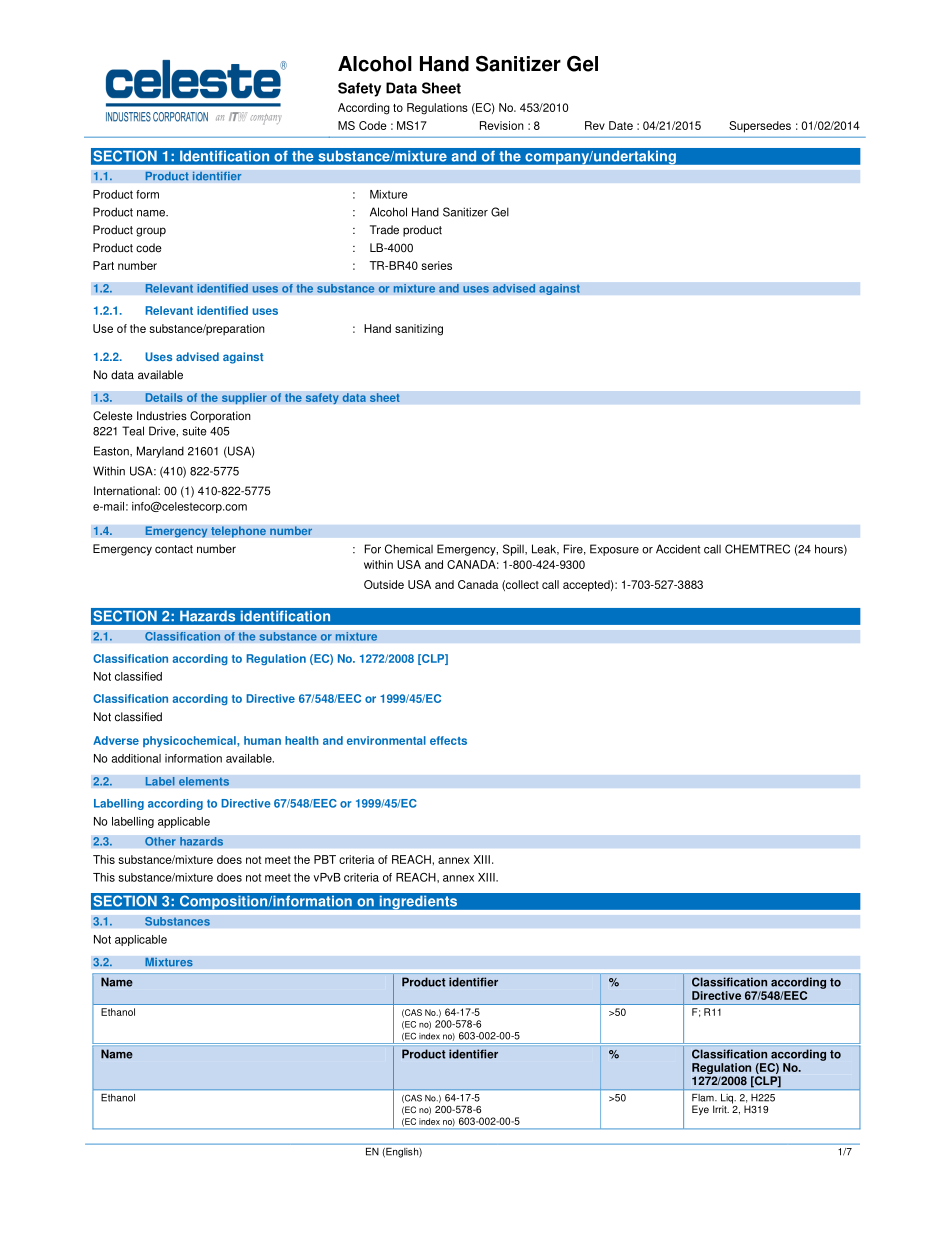  I want to click on Date, so click(621, 125).
